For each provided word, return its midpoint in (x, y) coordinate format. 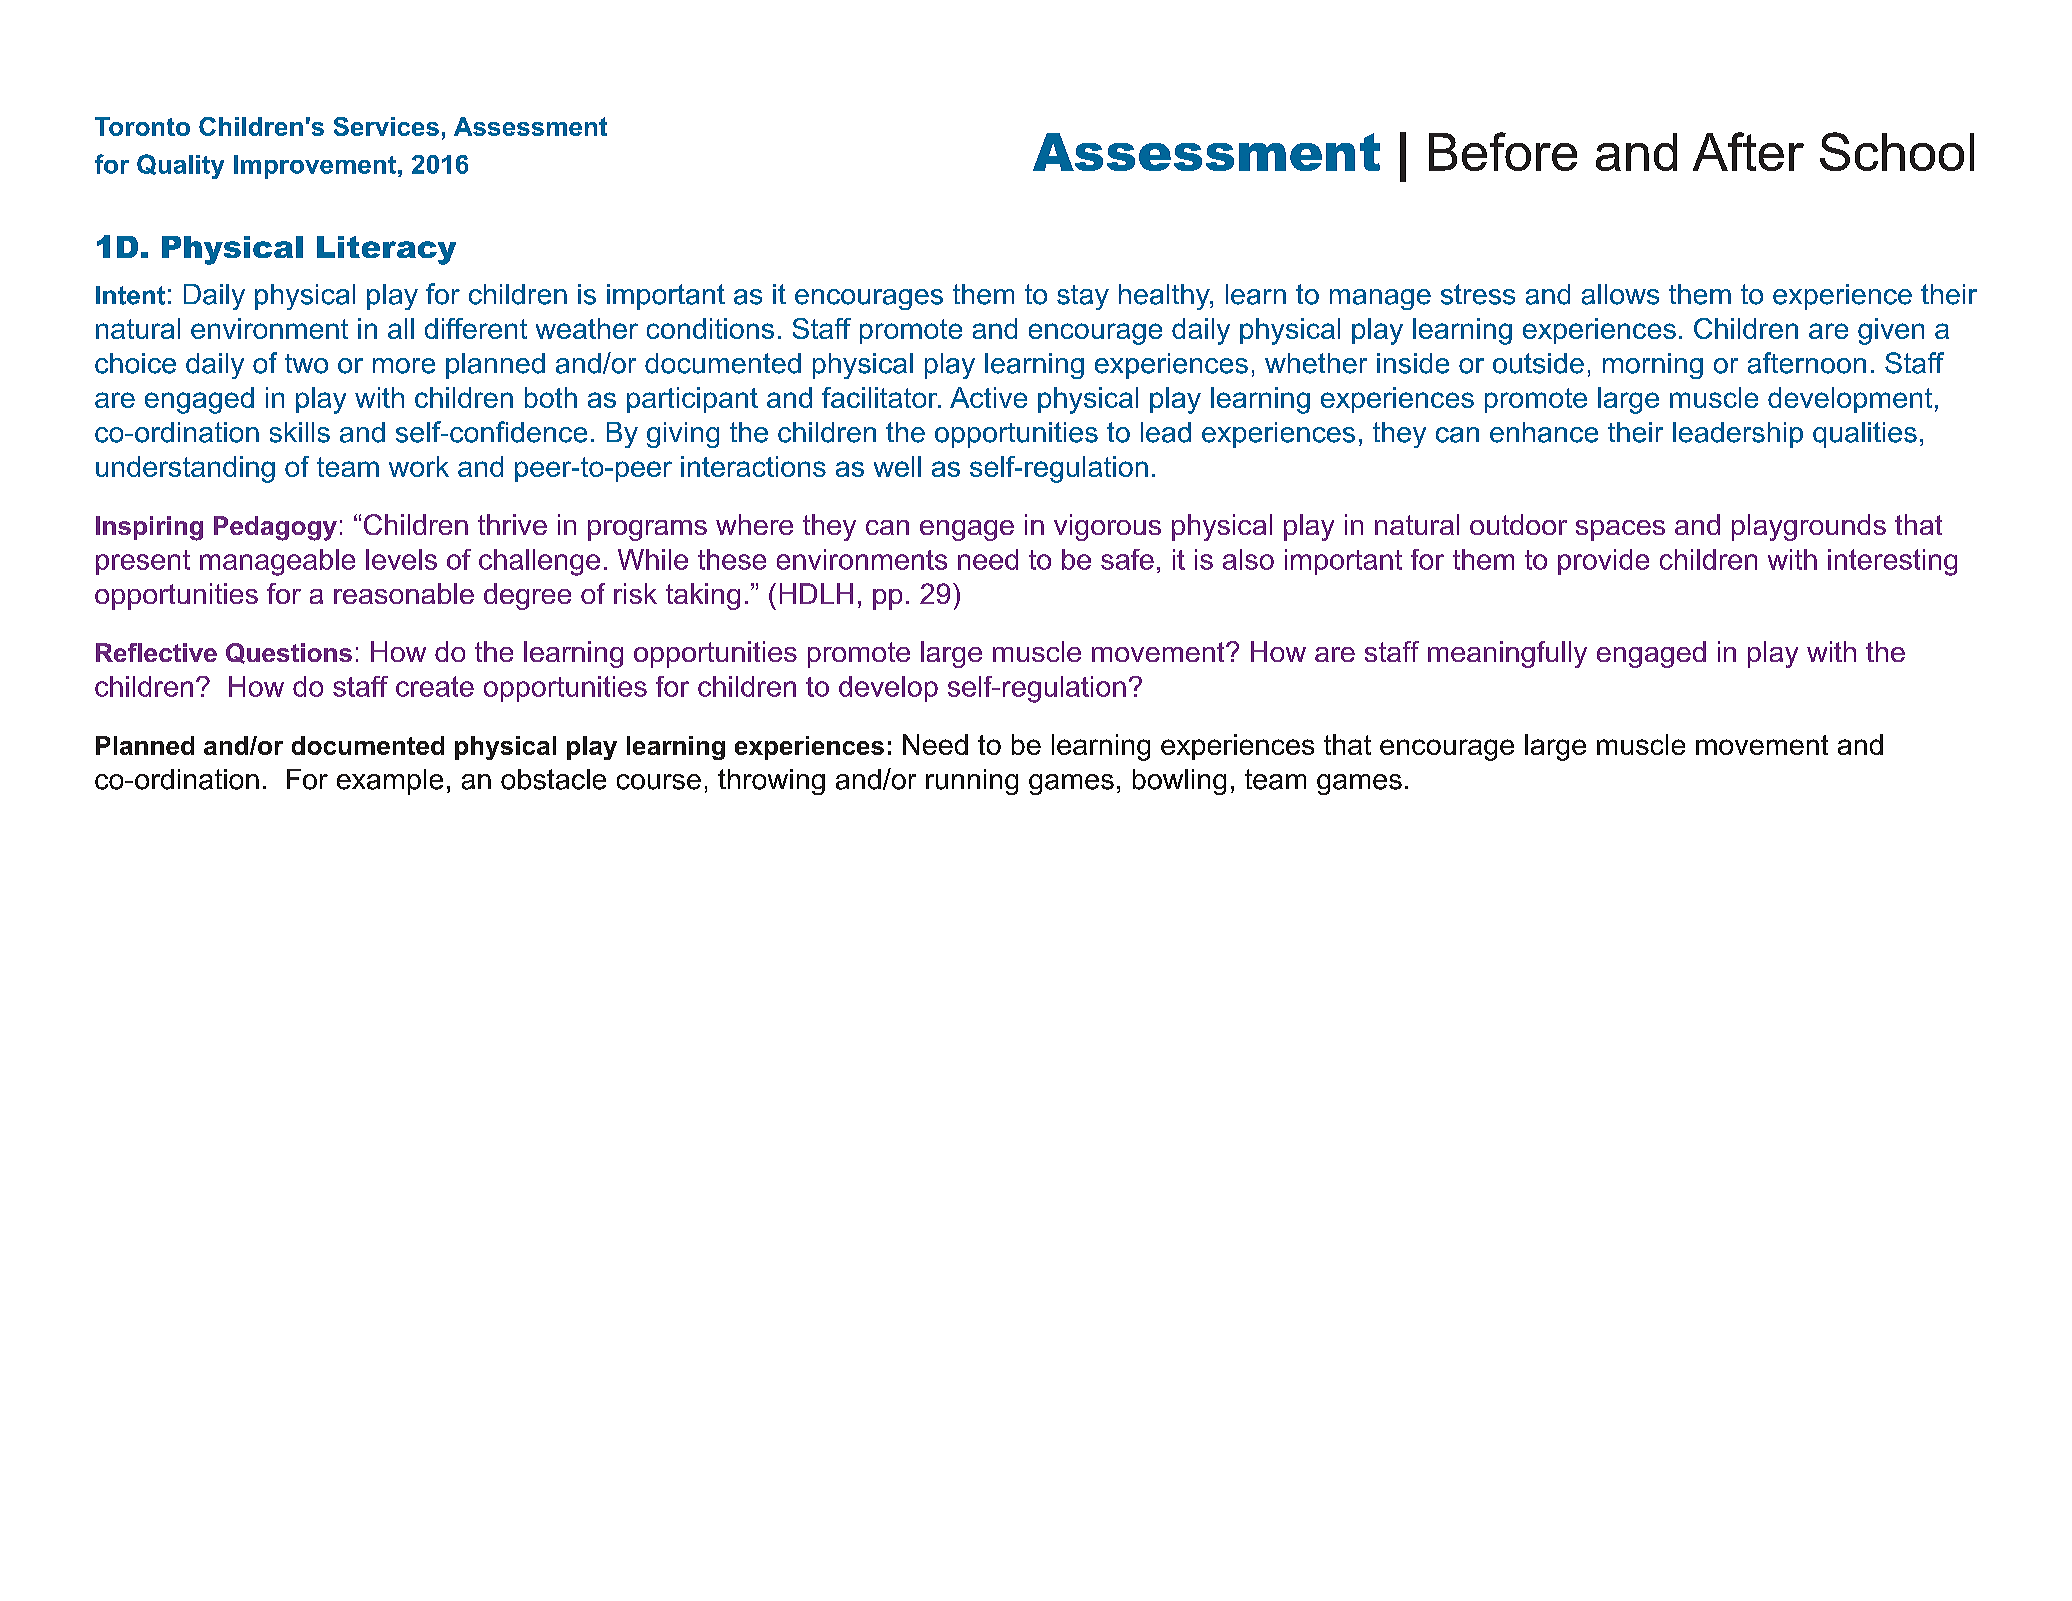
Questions (289, 653)
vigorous (1107, 527)
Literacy (386, 250)
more (404, 366)
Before (1503, 151)
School (1897, 151)
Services (386, 126)
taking (703, 596)
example (390, 782)
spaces (1620, 530)
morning (1653, 366)
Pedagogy (275, 528)
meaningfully (1507, 654)
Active (988, 397)
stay (1083, 297)
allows (1620, 294)
